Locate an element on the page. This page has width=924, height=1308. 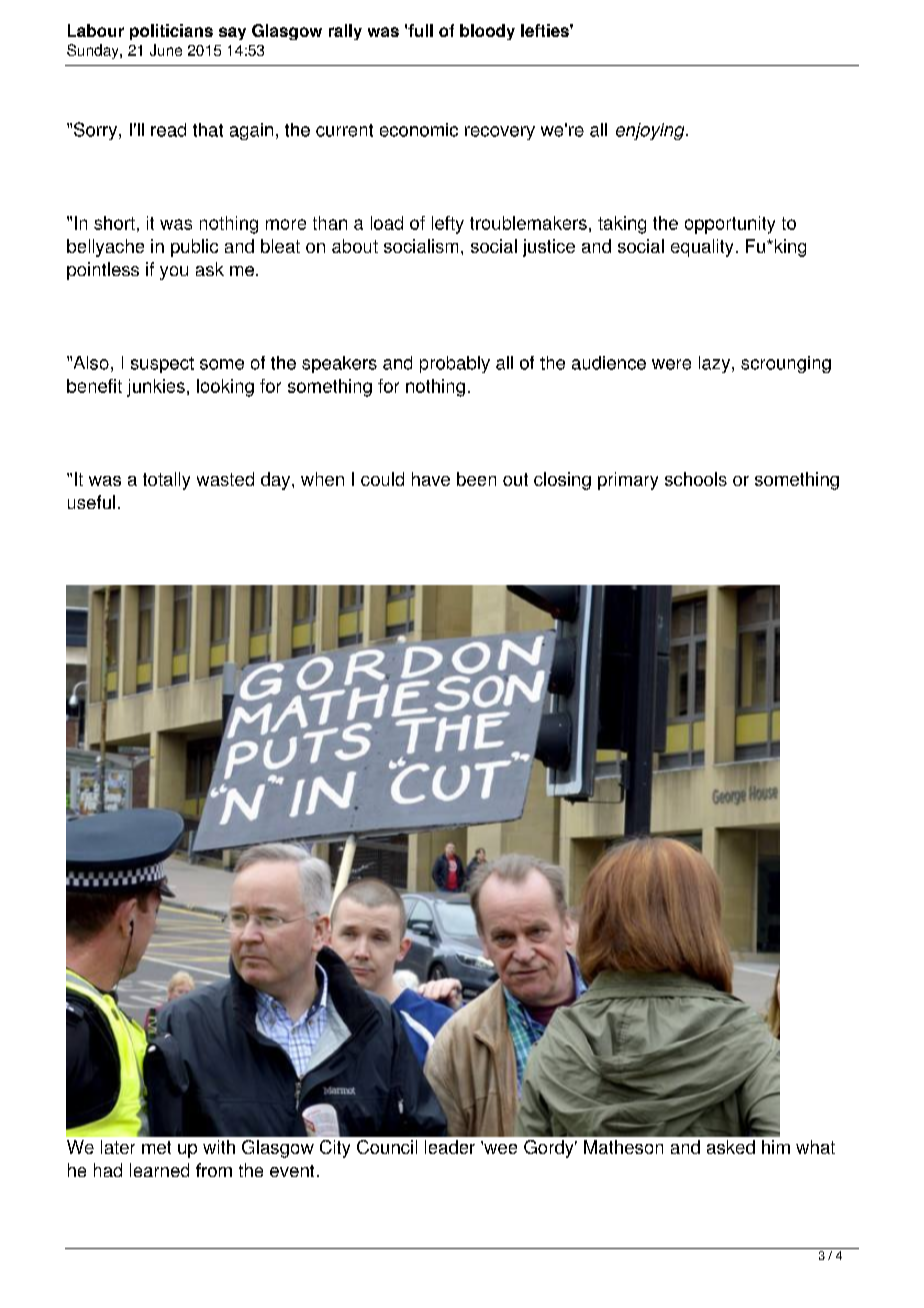
asked is located at coordinates (731, 1147).
